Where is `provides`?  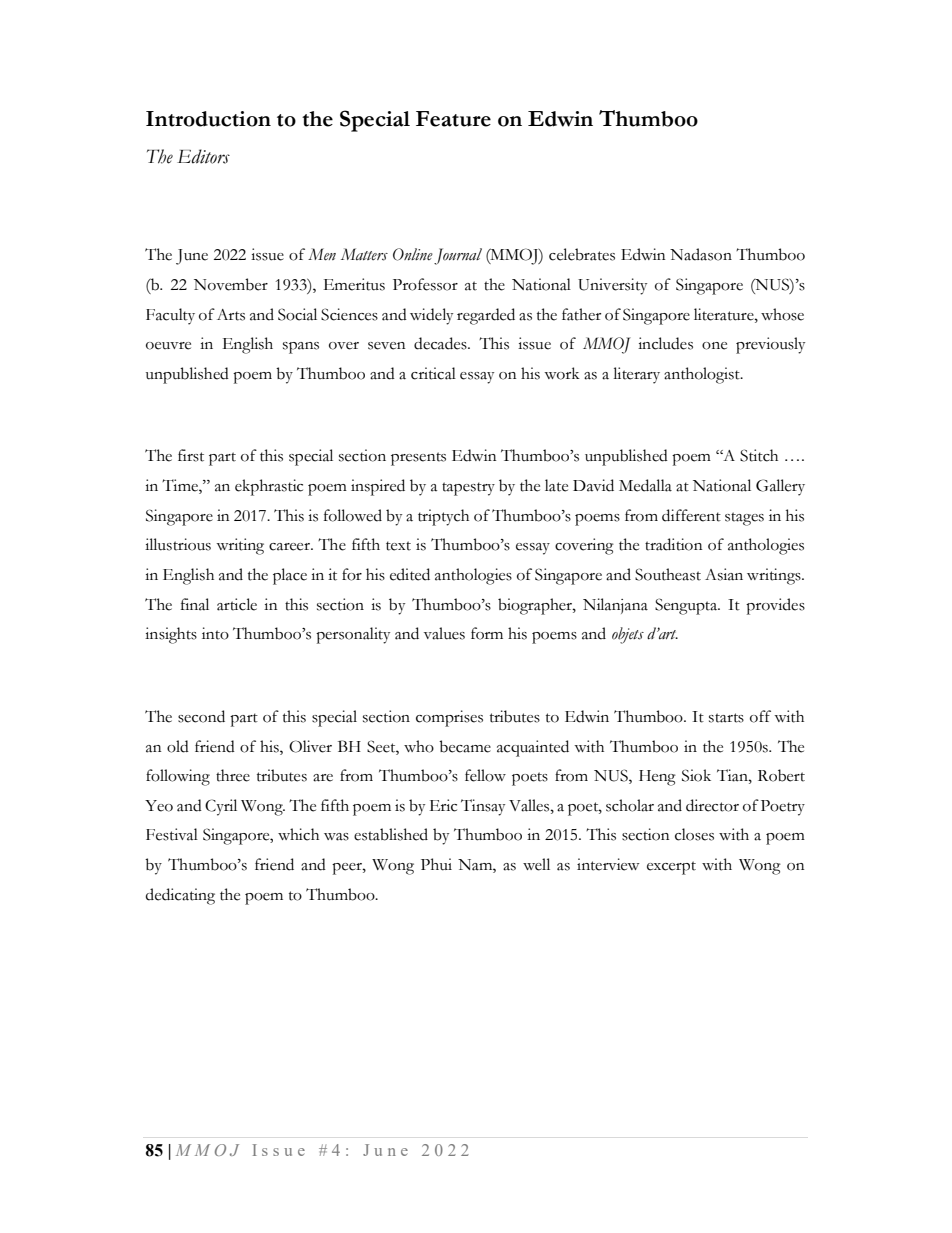
provides is located at coordinates (775, 606).
